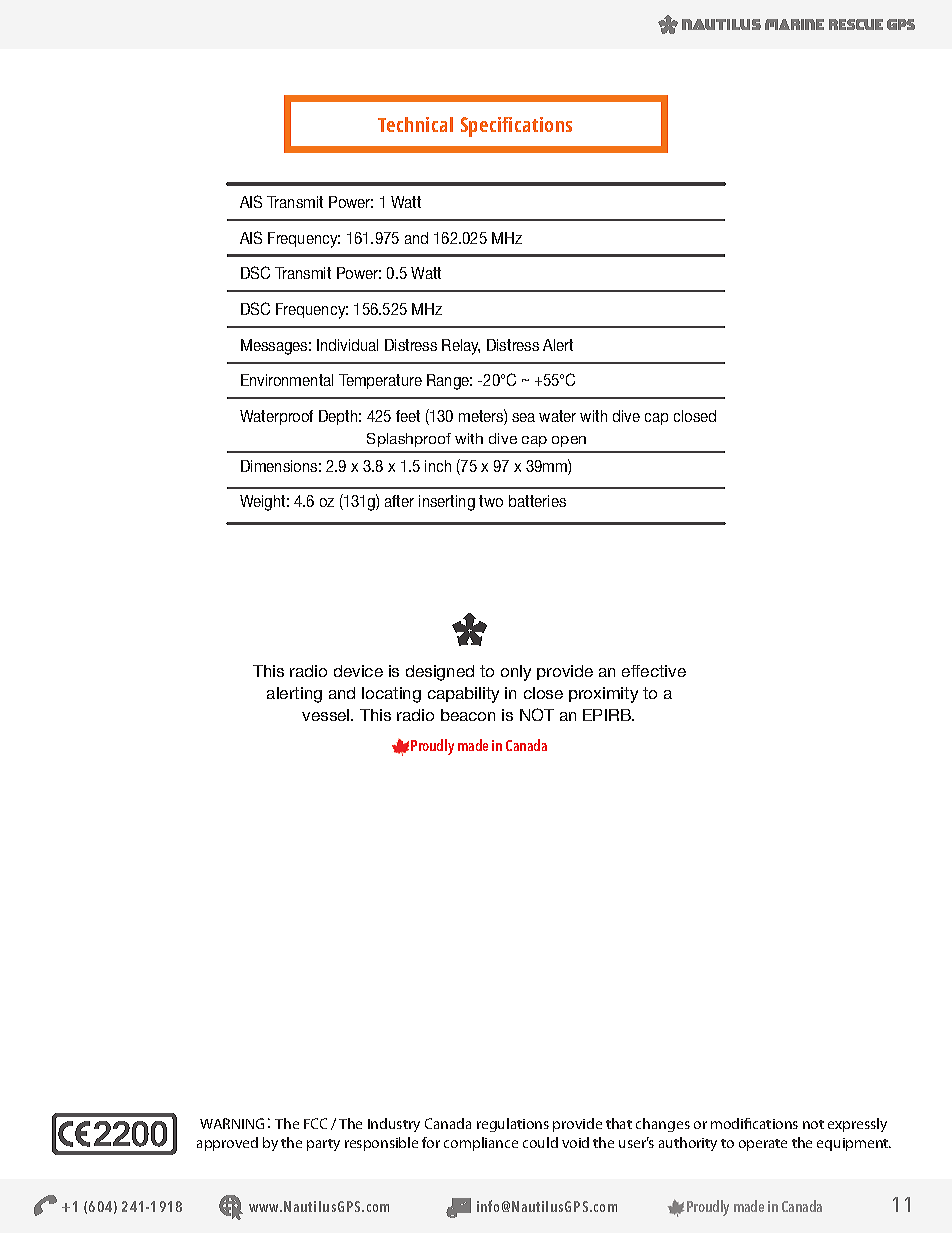  What do you see at coordinates (358, 671) in the screenshot?
I see `device` at bounding box center [358, 671].
